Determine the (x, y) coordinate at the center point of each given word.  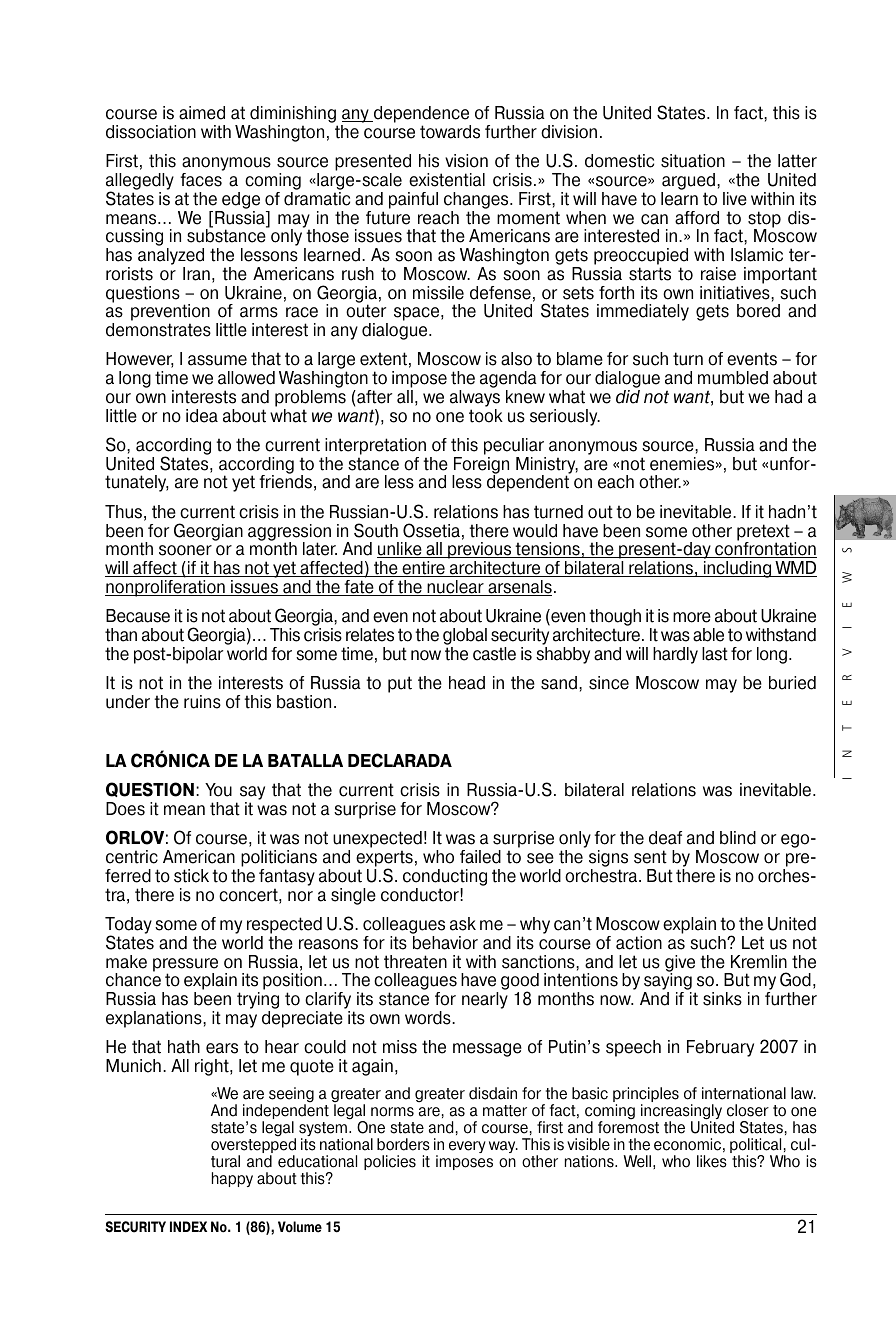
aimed (202, 113)
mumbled (733, 378)
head (467, 683)
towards (450, 132)
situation (693, 161)
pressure (185, 966)
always (475, 398)
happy (232, 1179)
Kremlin (759, 962)
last (715, 654)
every (467, 1147)
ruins (202, 702)
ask (463, 924)
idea (202, 416)
